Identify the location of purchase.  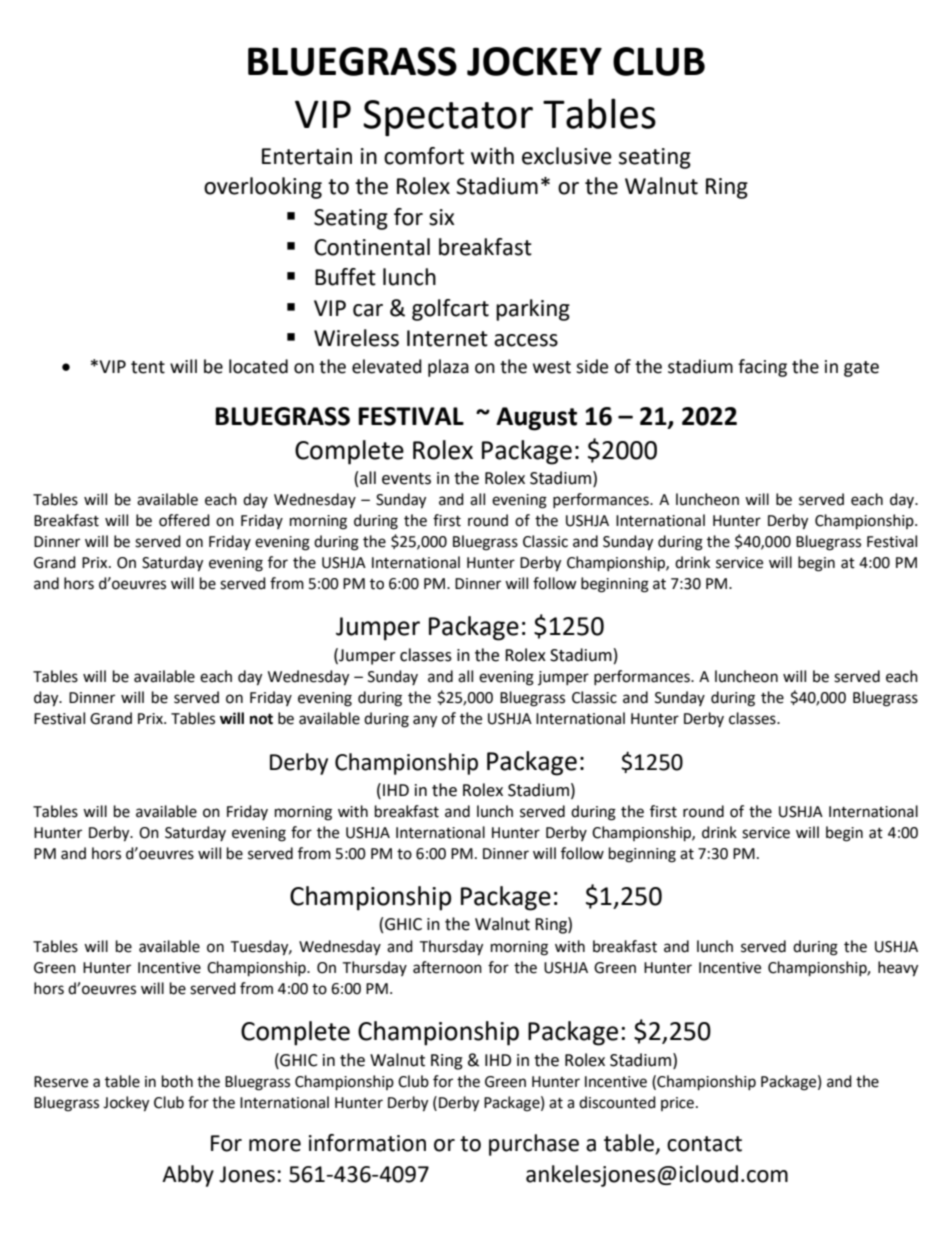
(534, 1145).
